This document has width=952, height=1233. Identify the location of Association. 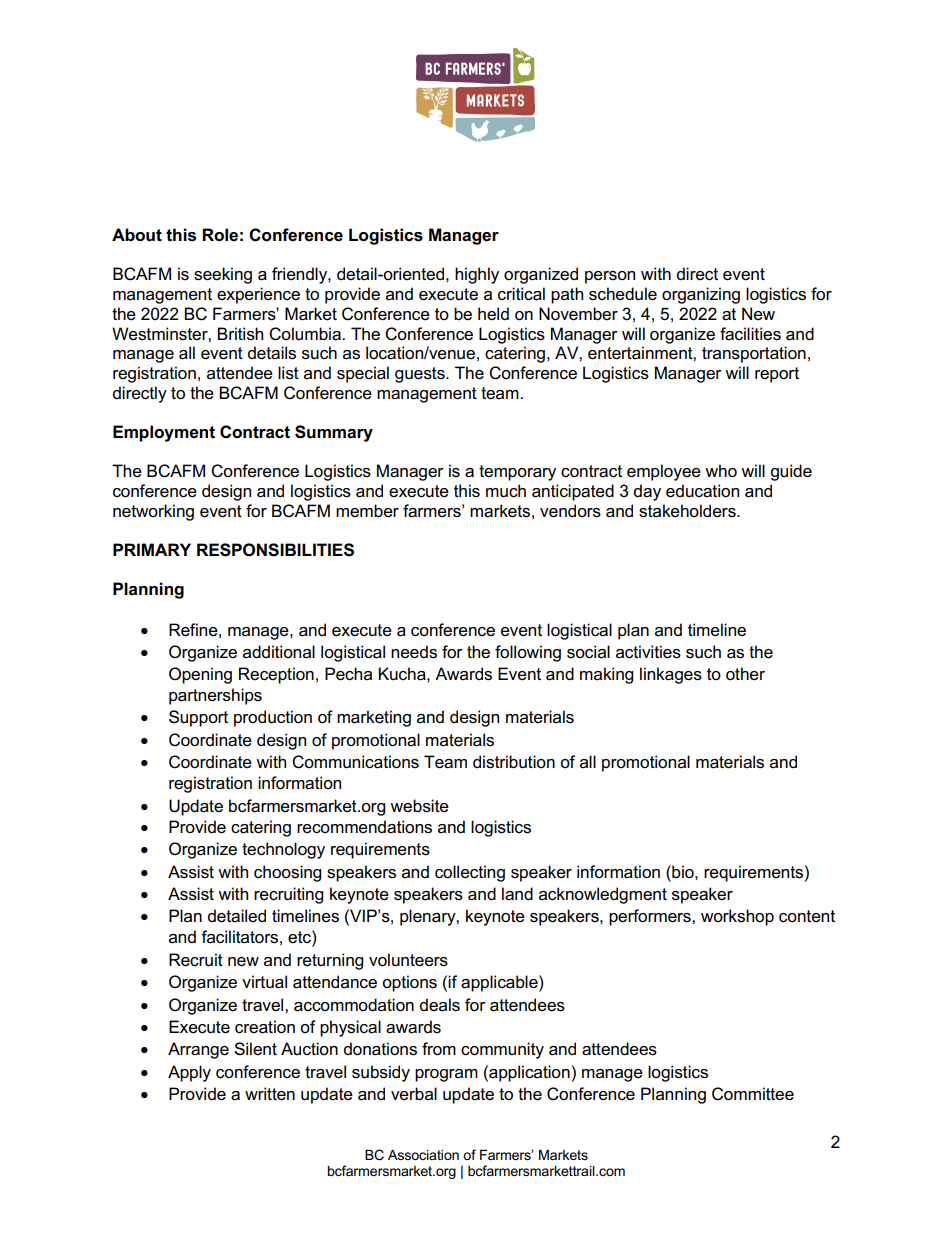
(423, 1155).
